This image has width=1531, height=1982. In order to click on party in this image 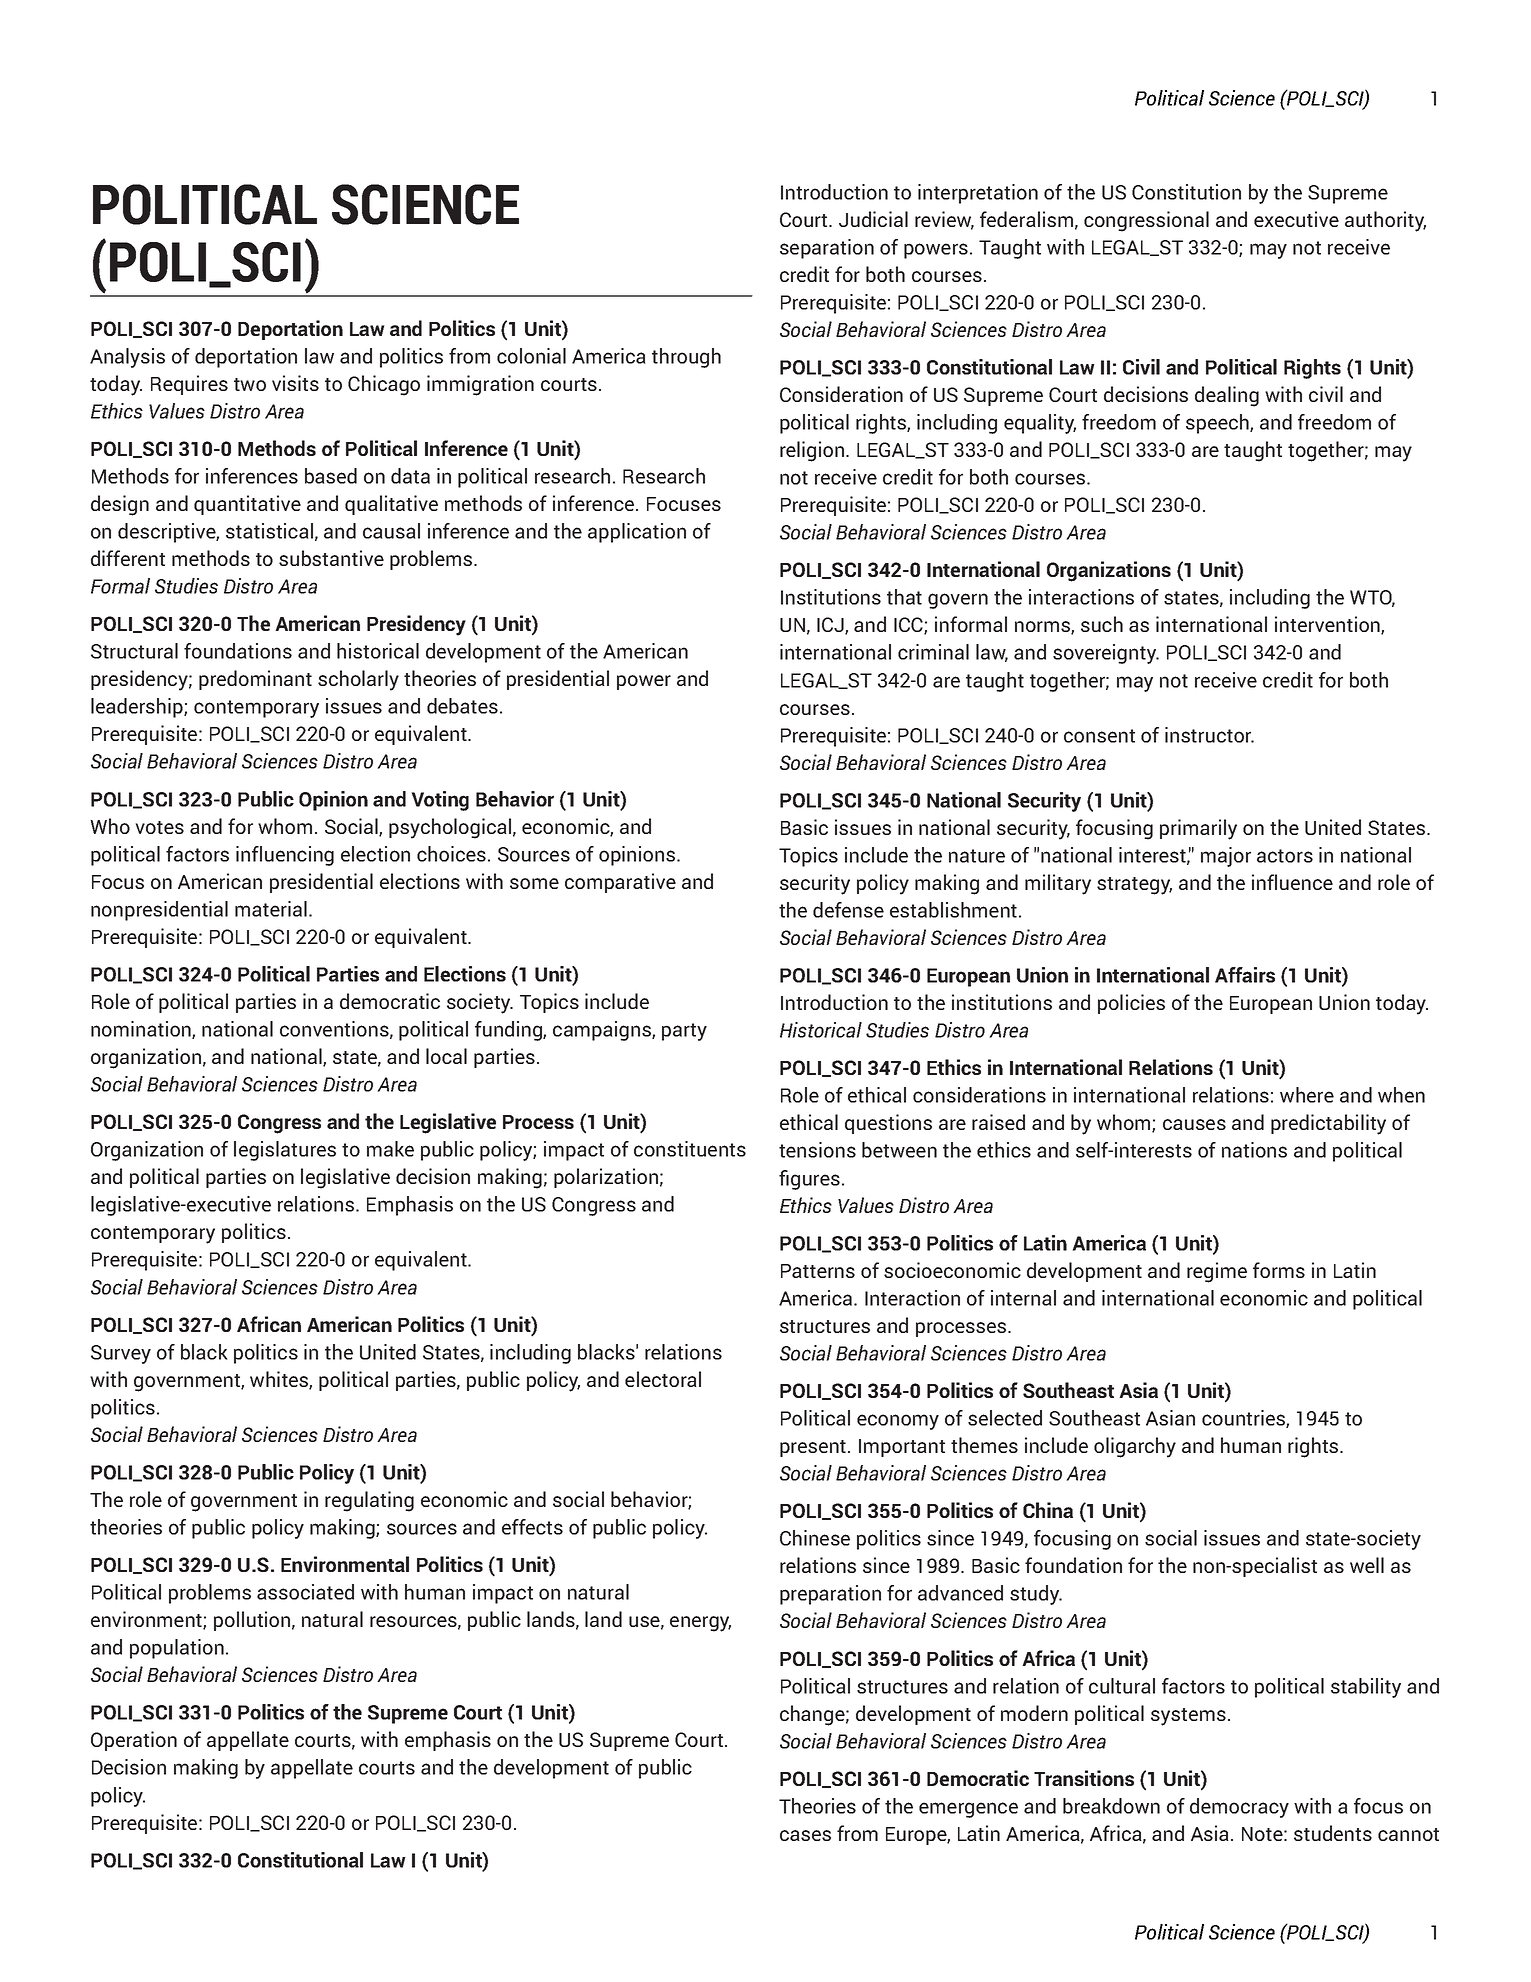, I will do `click(684, 1032)`.
